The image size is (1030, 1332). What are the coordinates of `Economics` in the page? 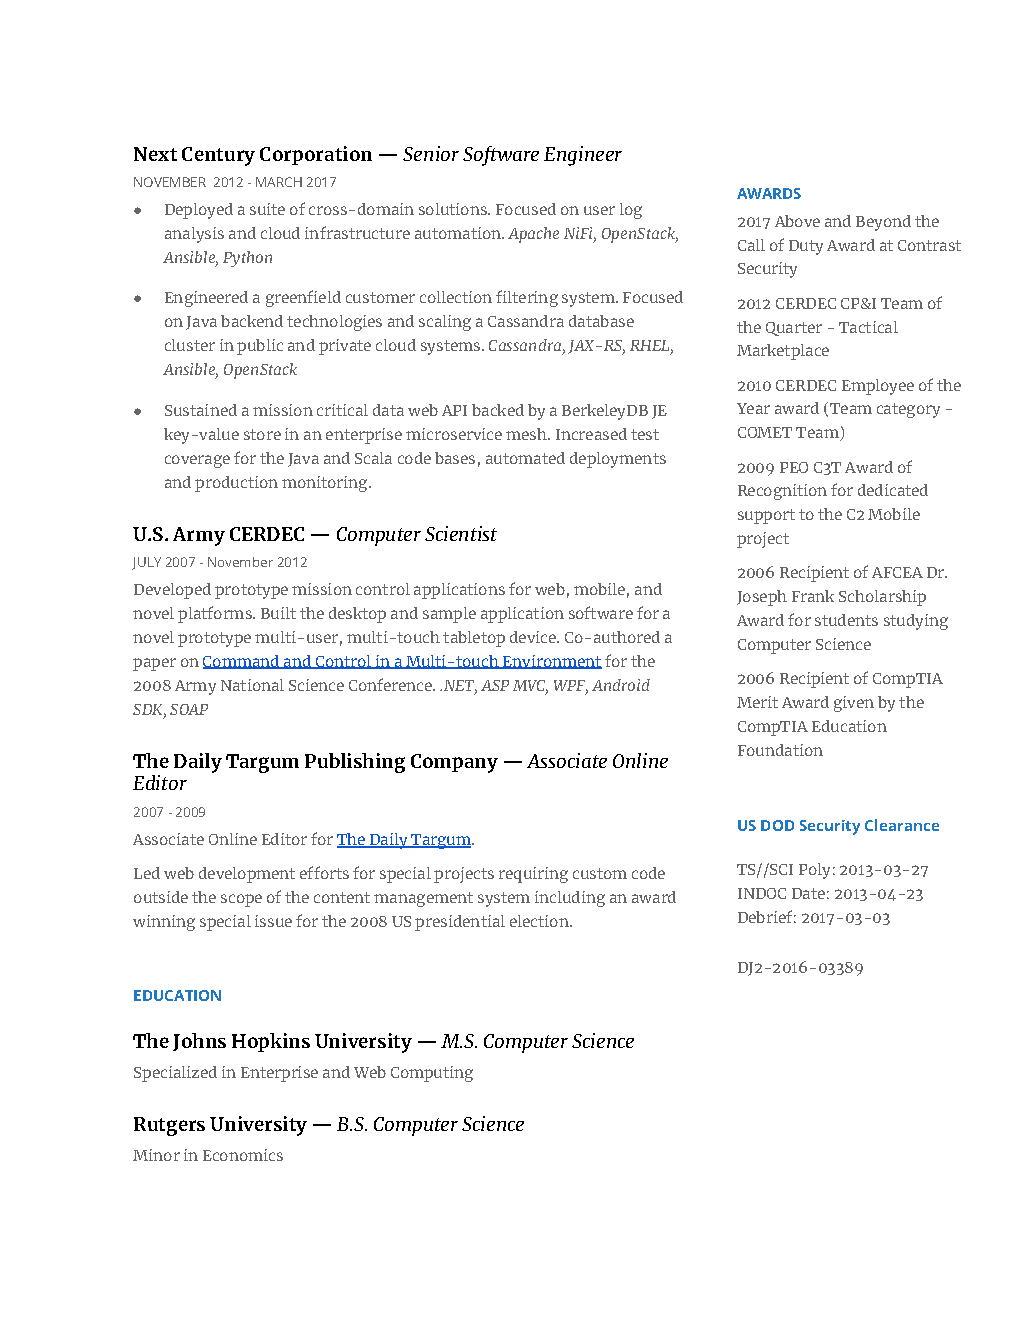 It's located at (243, 1155).
